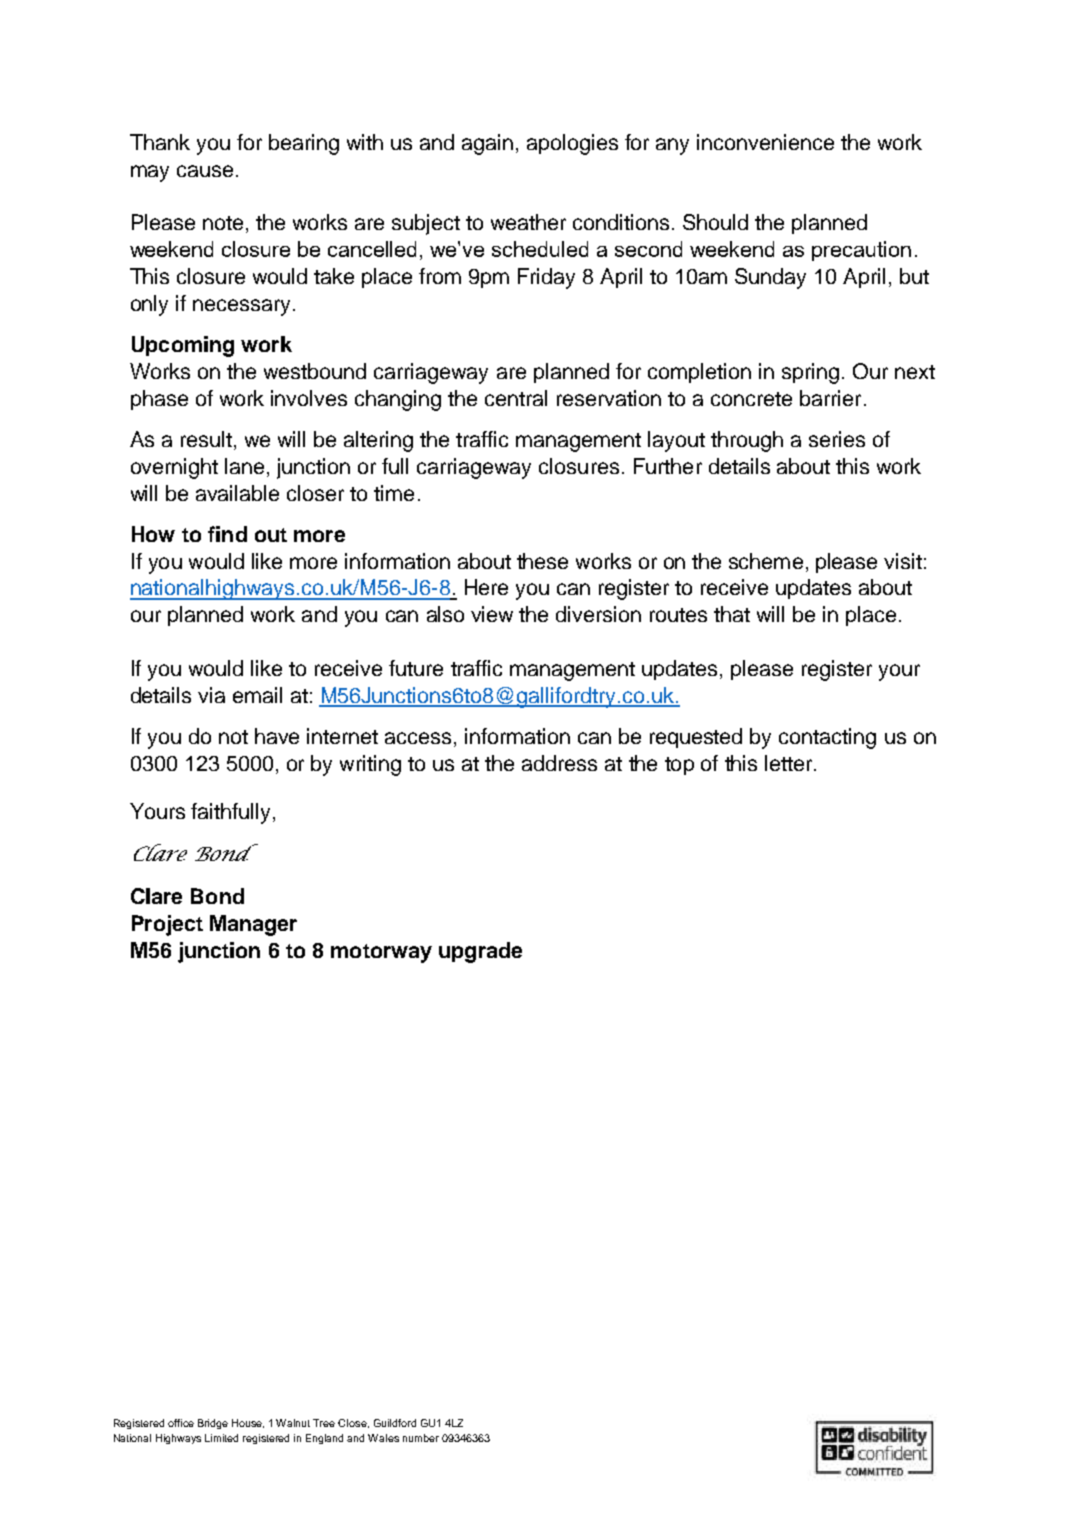 This screenshot has width=1072, height=1516. I want to click on have, so click(277, 736).
